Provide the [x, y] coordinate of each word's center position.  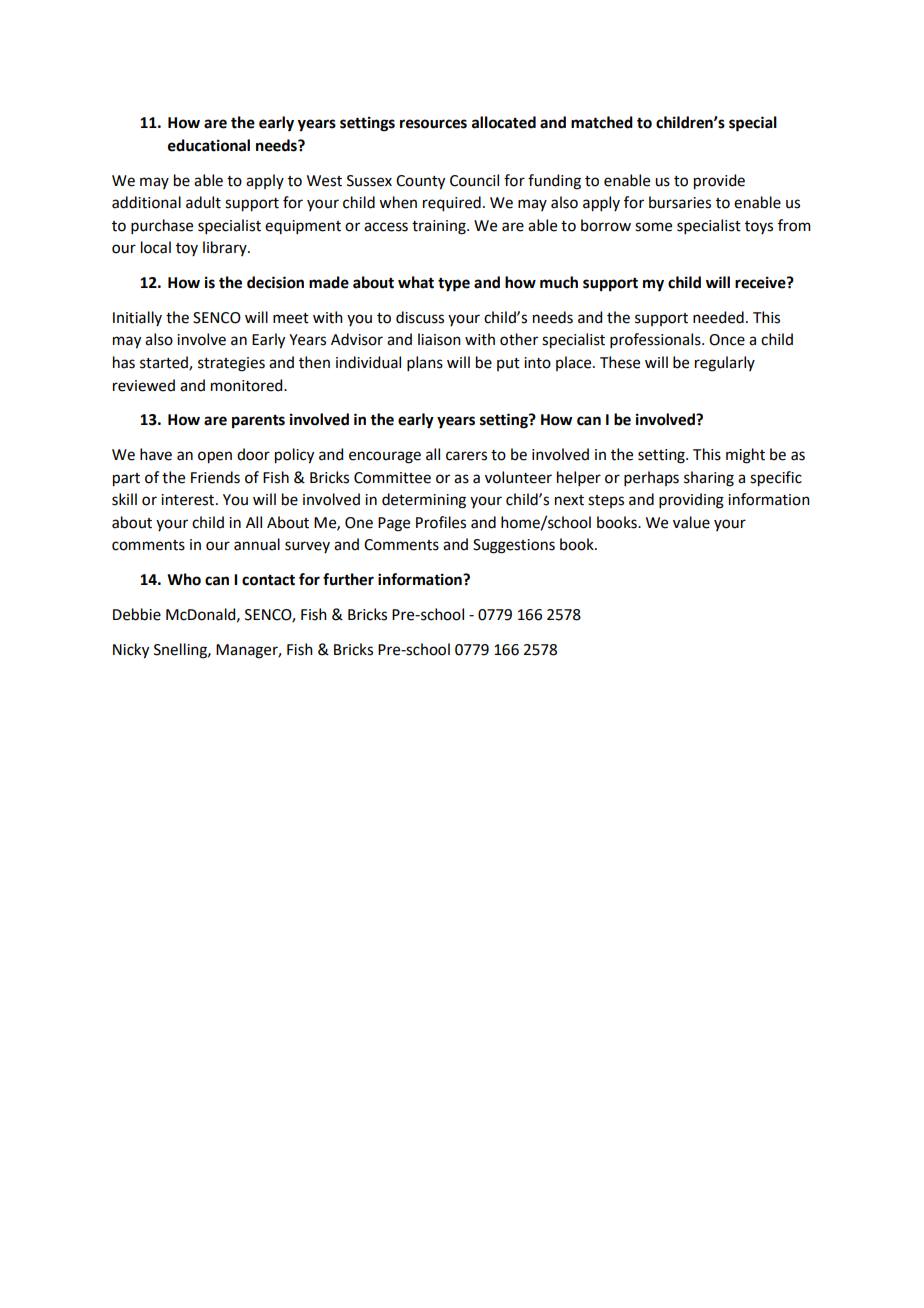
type [454, 285]
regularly [725, 364]
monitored [248, 385]
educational [209, 145]
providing [691, 501]
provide [719, 182]
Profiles [441, 522]
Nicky [131, 651]
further [348, 579]
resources [433, 124]
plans [425, 363]
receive [761, 282]
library [226, 248]
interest [189, 500]
